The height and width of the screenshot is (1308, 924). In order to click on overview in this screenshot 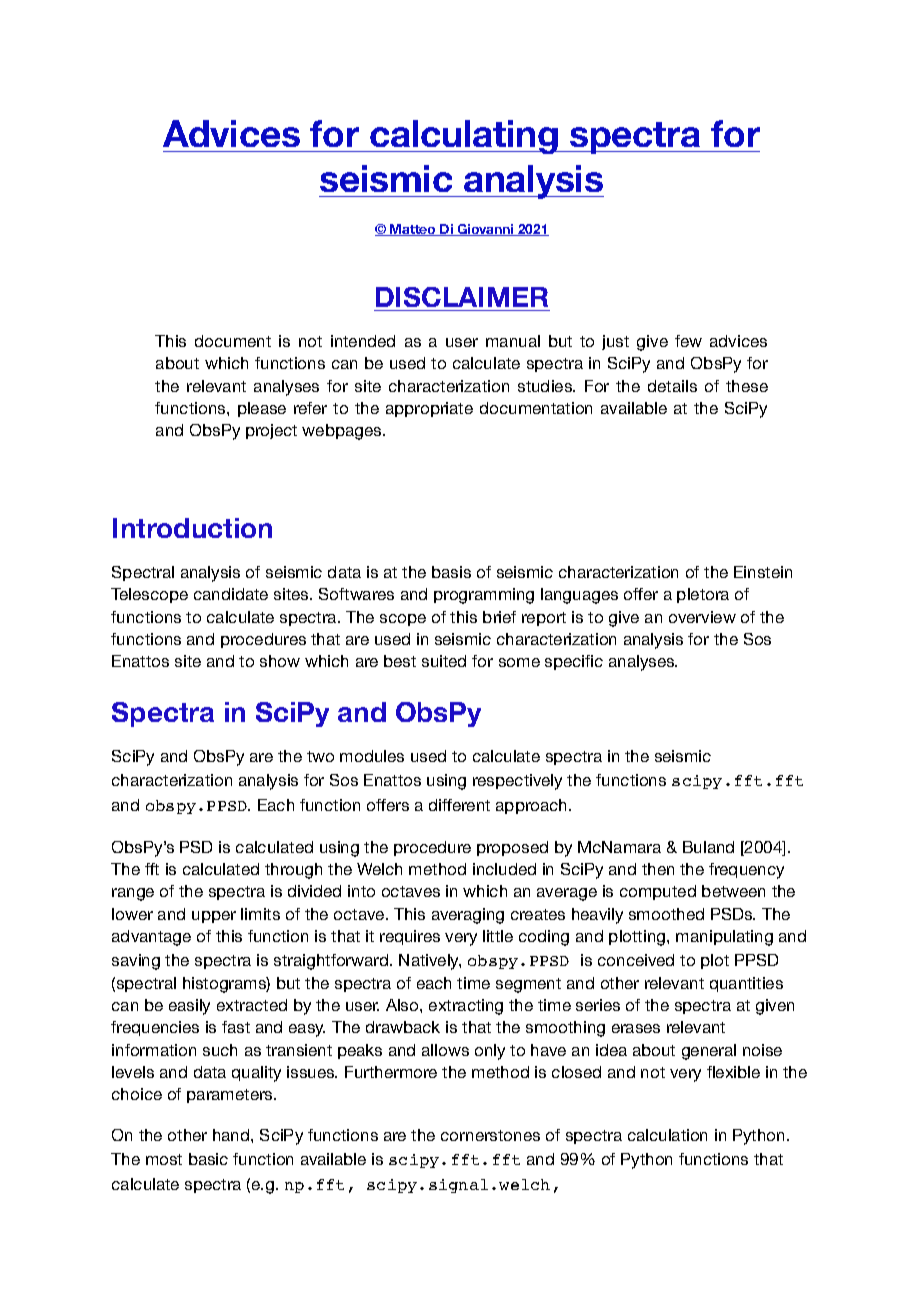, I will do `click(702, 617)`.
